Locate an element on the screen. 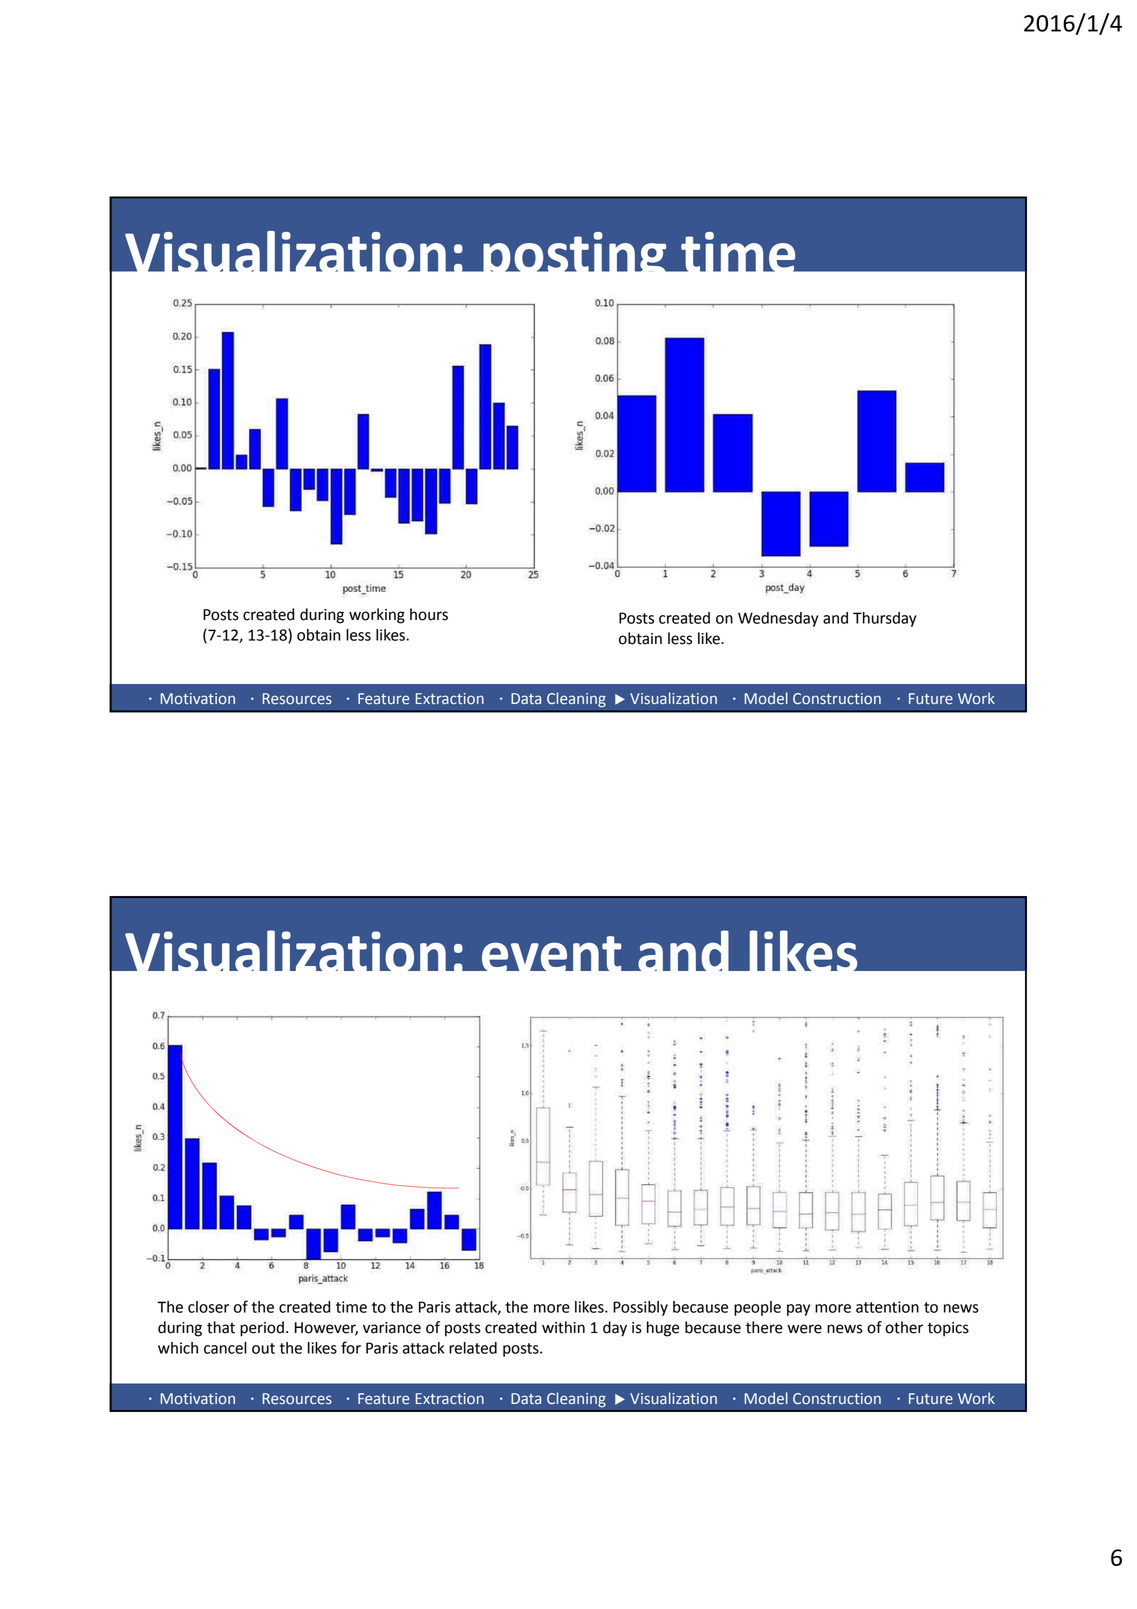  people is located at coordinates (757, 1308).
